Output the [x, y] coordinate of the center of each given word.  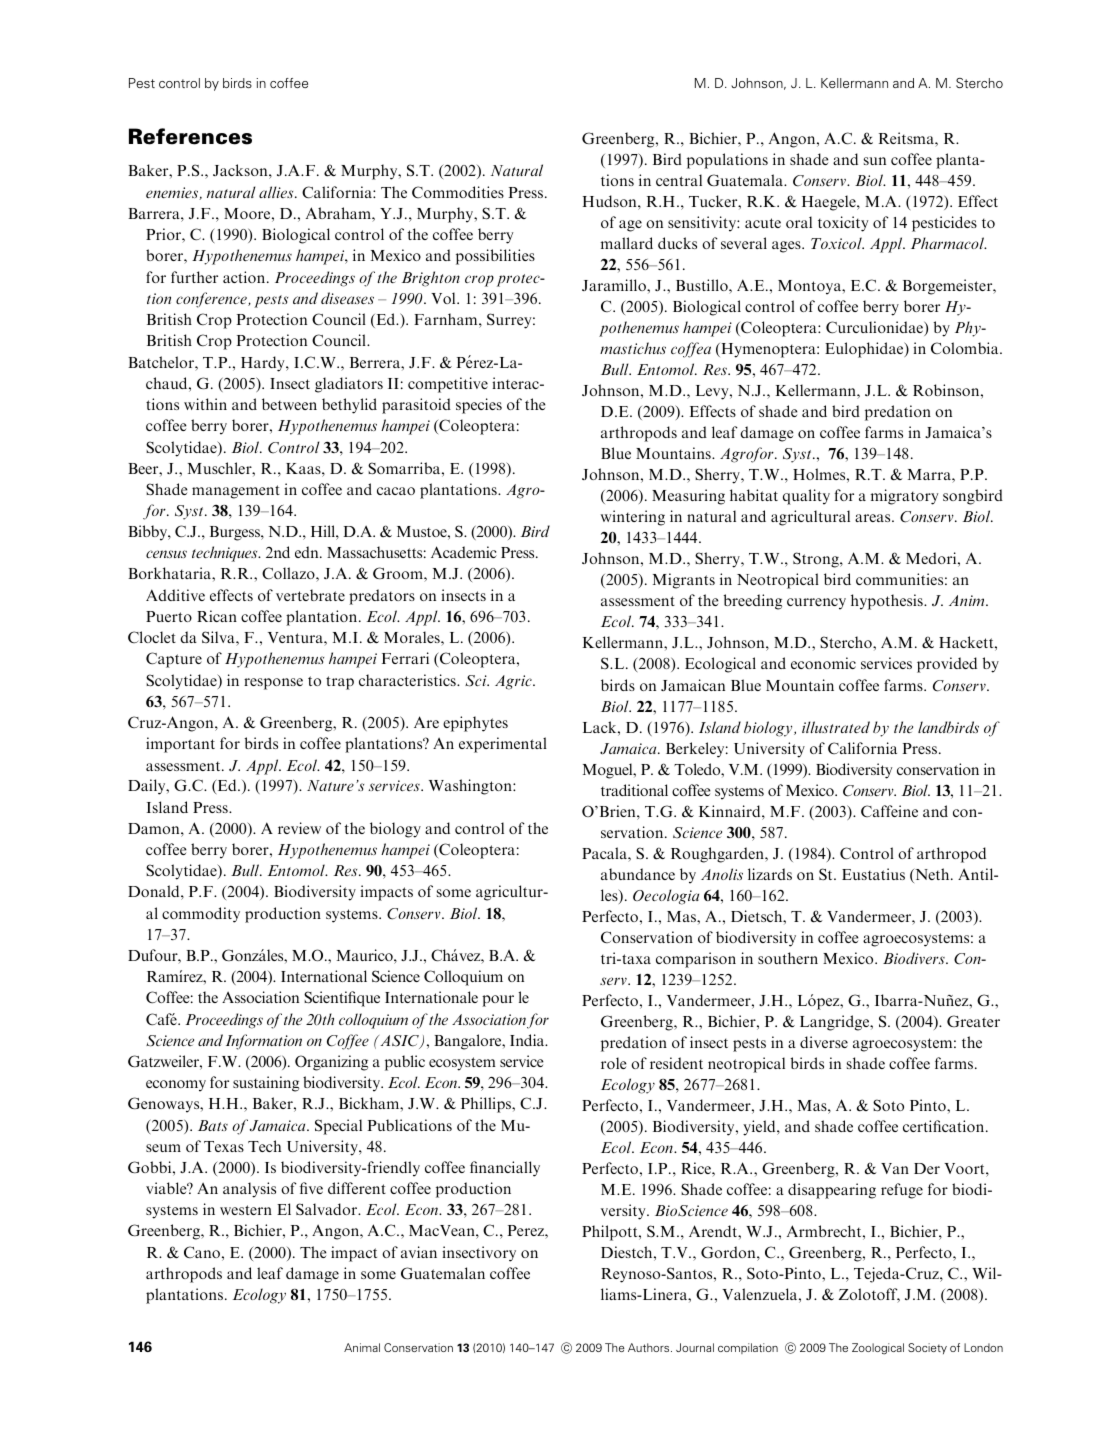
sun [875, 161]
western [246, 1210]
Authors [650, 1347]
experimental [503, 745]
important [180, 745]
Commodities [458, 192]
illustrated [836, 727]
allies [277, 192]
